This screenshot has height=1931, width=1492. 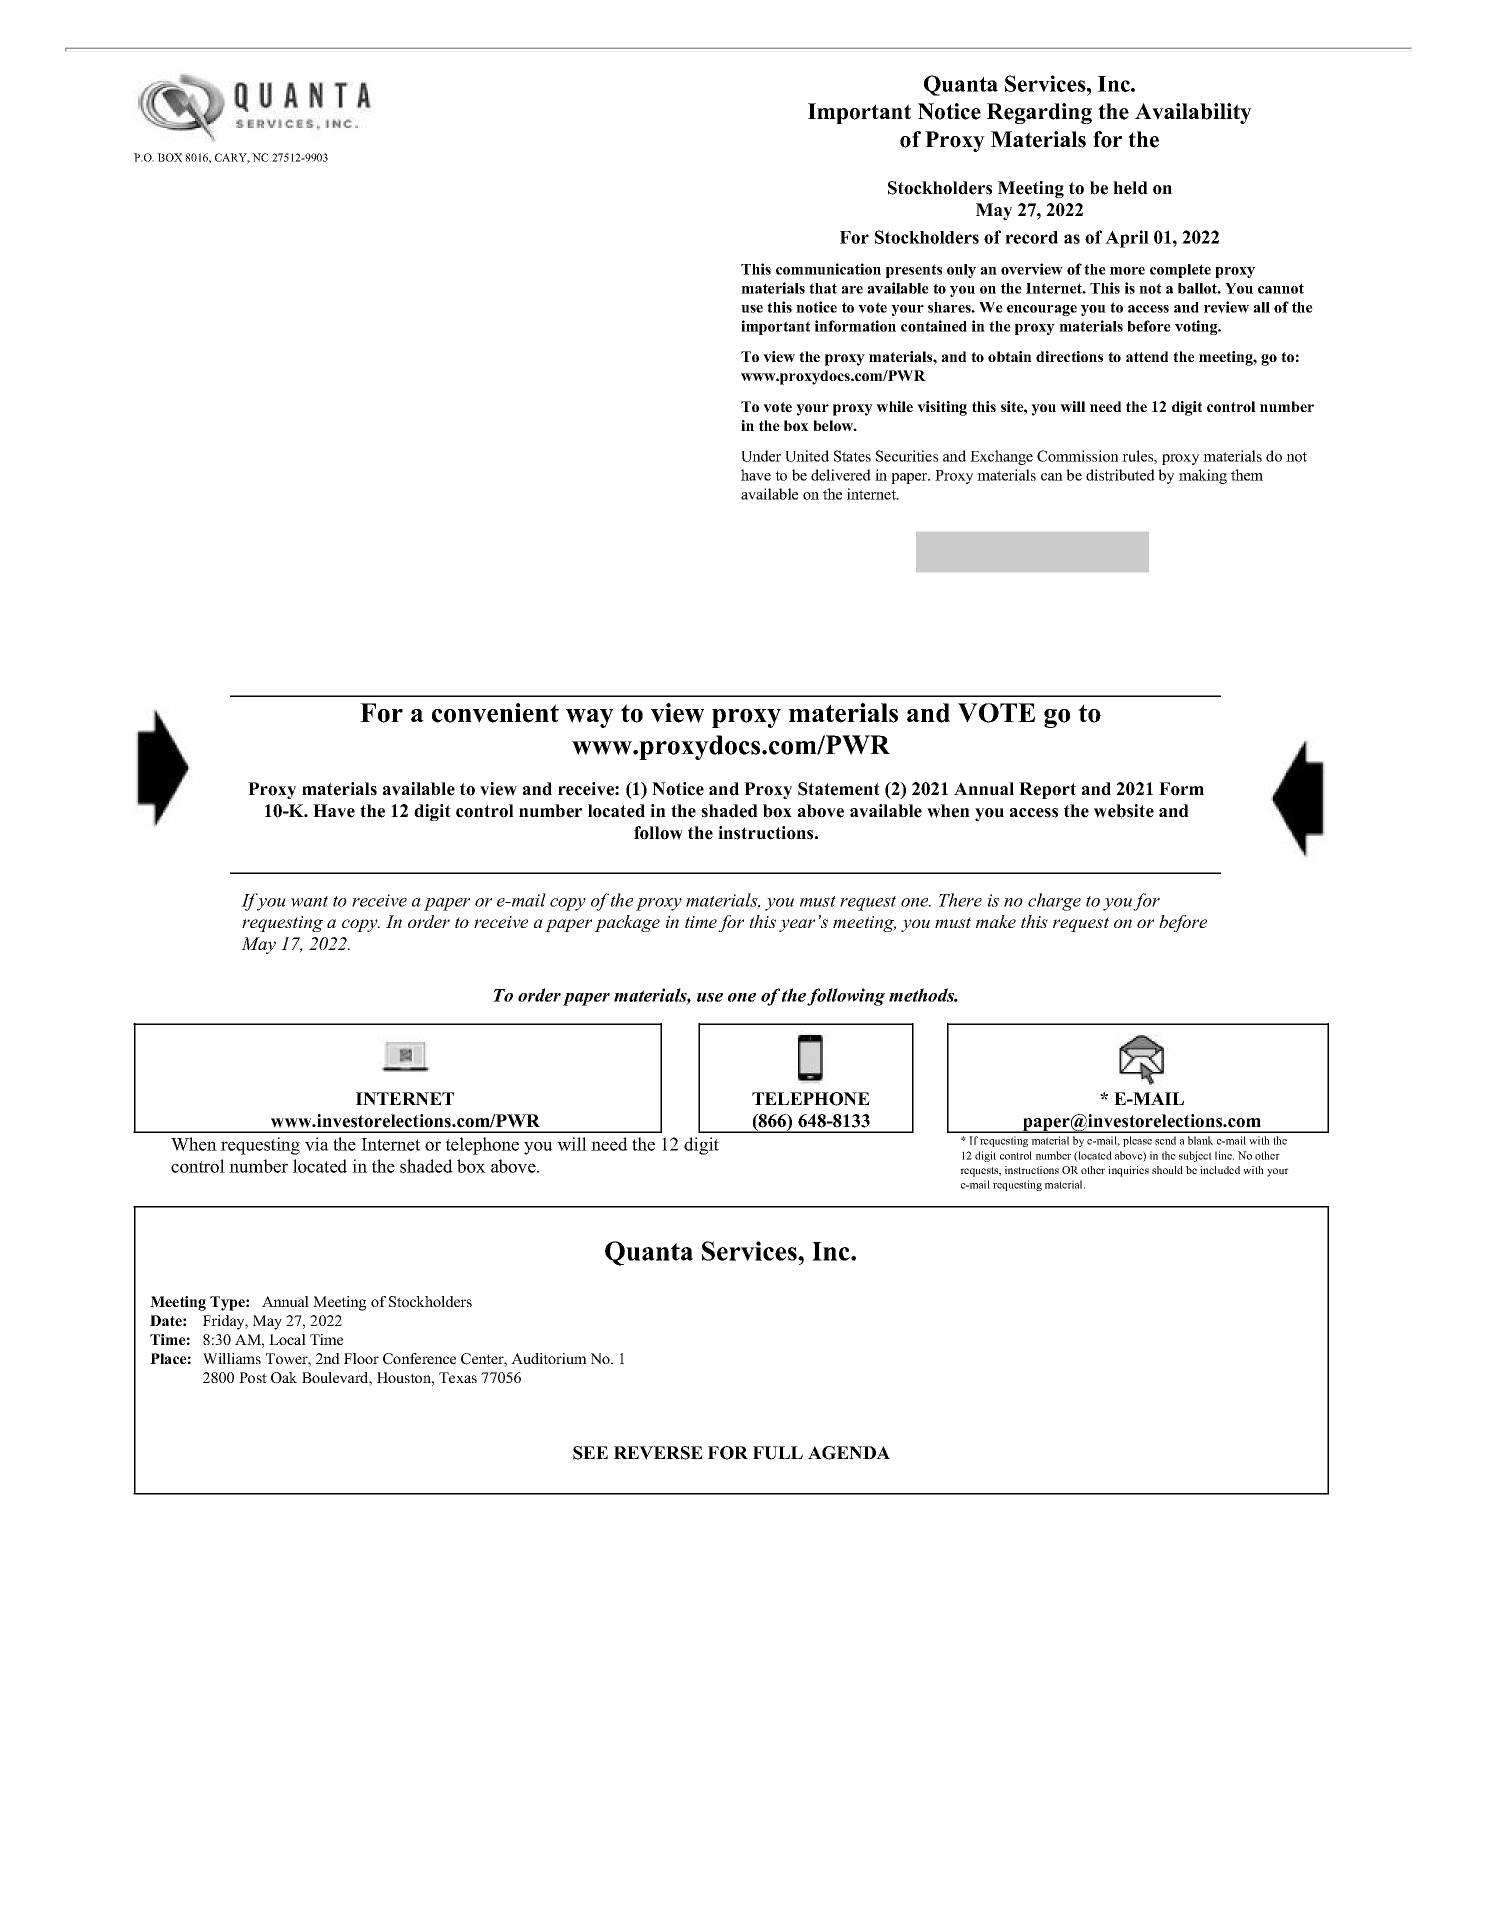 I want to click on that, so click(x=823, y=288).
